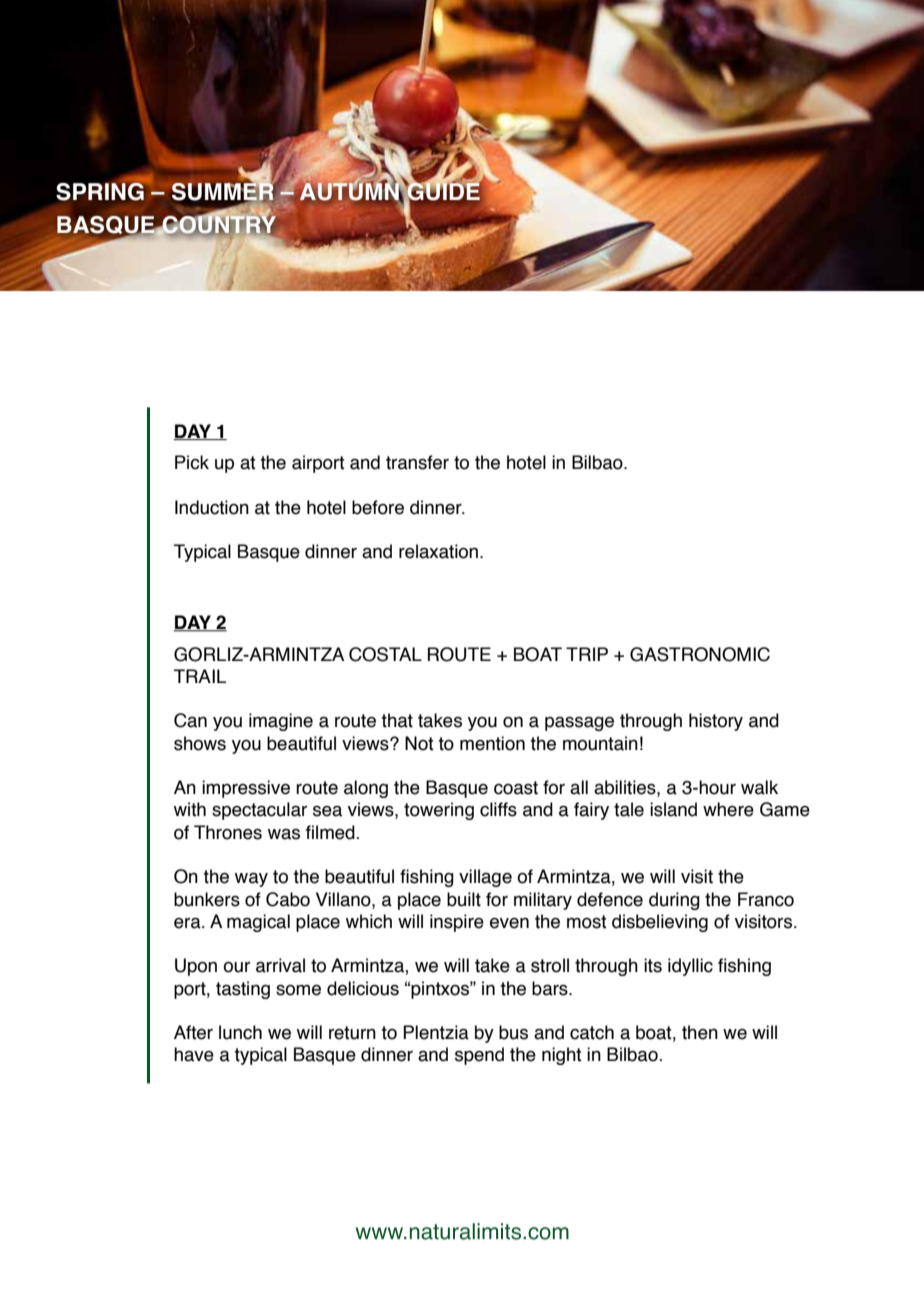  I want to click on After, so click(193, 1032).
